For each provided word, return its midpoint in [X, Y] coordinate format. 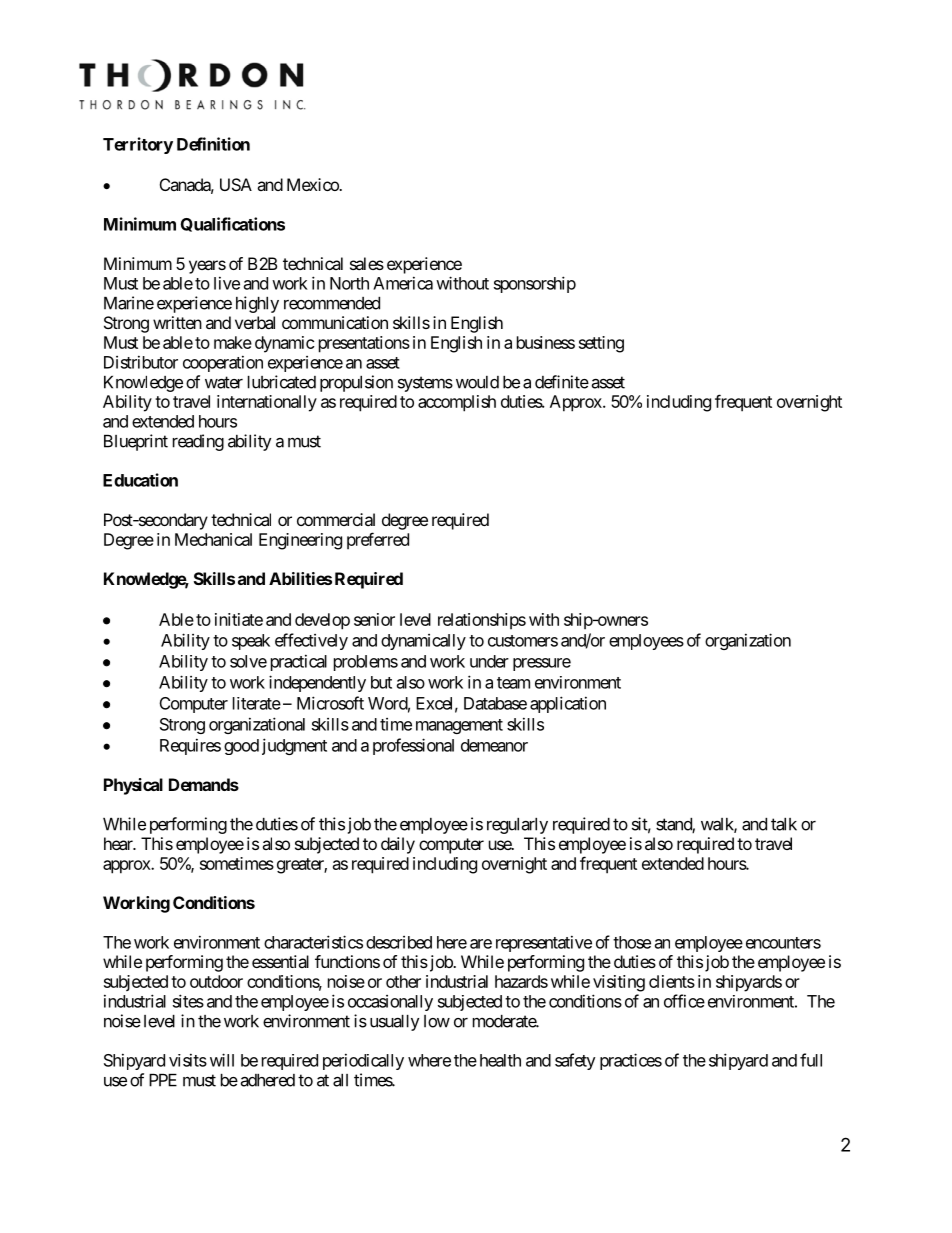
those [632, 942]
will [222, 1060]
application [568, 704]
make [233, 342]
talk [784, 824]
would [477, 382]
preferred [378, 540]
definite [562, 382]
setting [601, 344]
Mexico [313, 184]
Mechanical [213, 539]
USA [236, 184]
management [459, 726]
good [241, 747]
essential [280, 961]
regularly [517, 826]
